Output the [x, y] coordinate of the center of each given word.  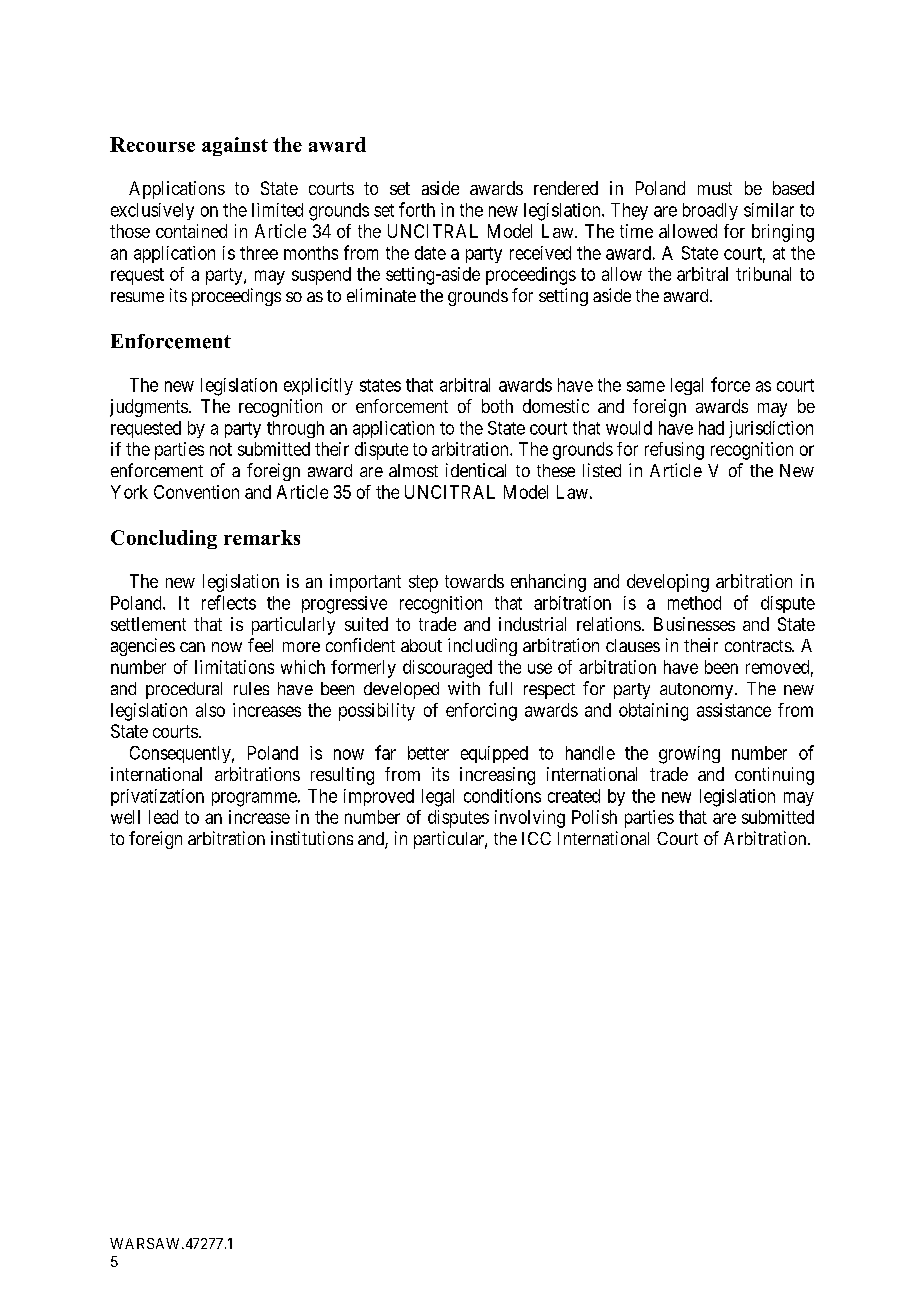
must [715, 188]
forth [417, 209]
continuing [774, 776]
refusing [674, 451]
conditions [502, 796]
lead [163, 817]
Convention [196, 492]
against [235, 146]
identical [476, 470]
